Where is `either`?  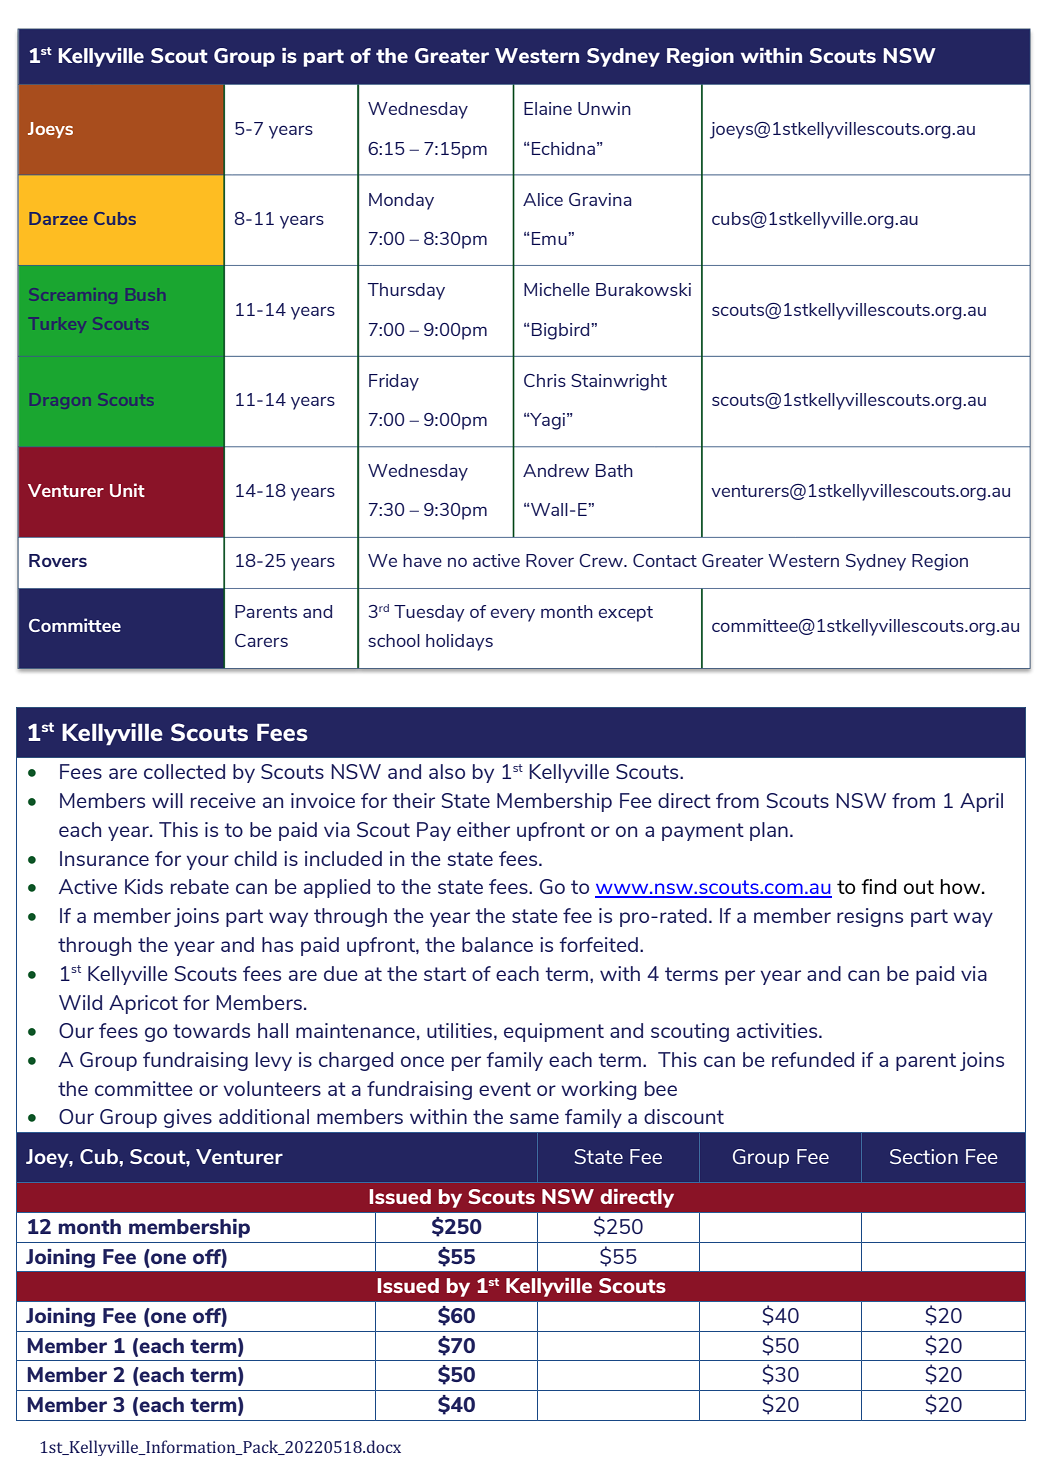 either is located at coordinates (483, 829).
